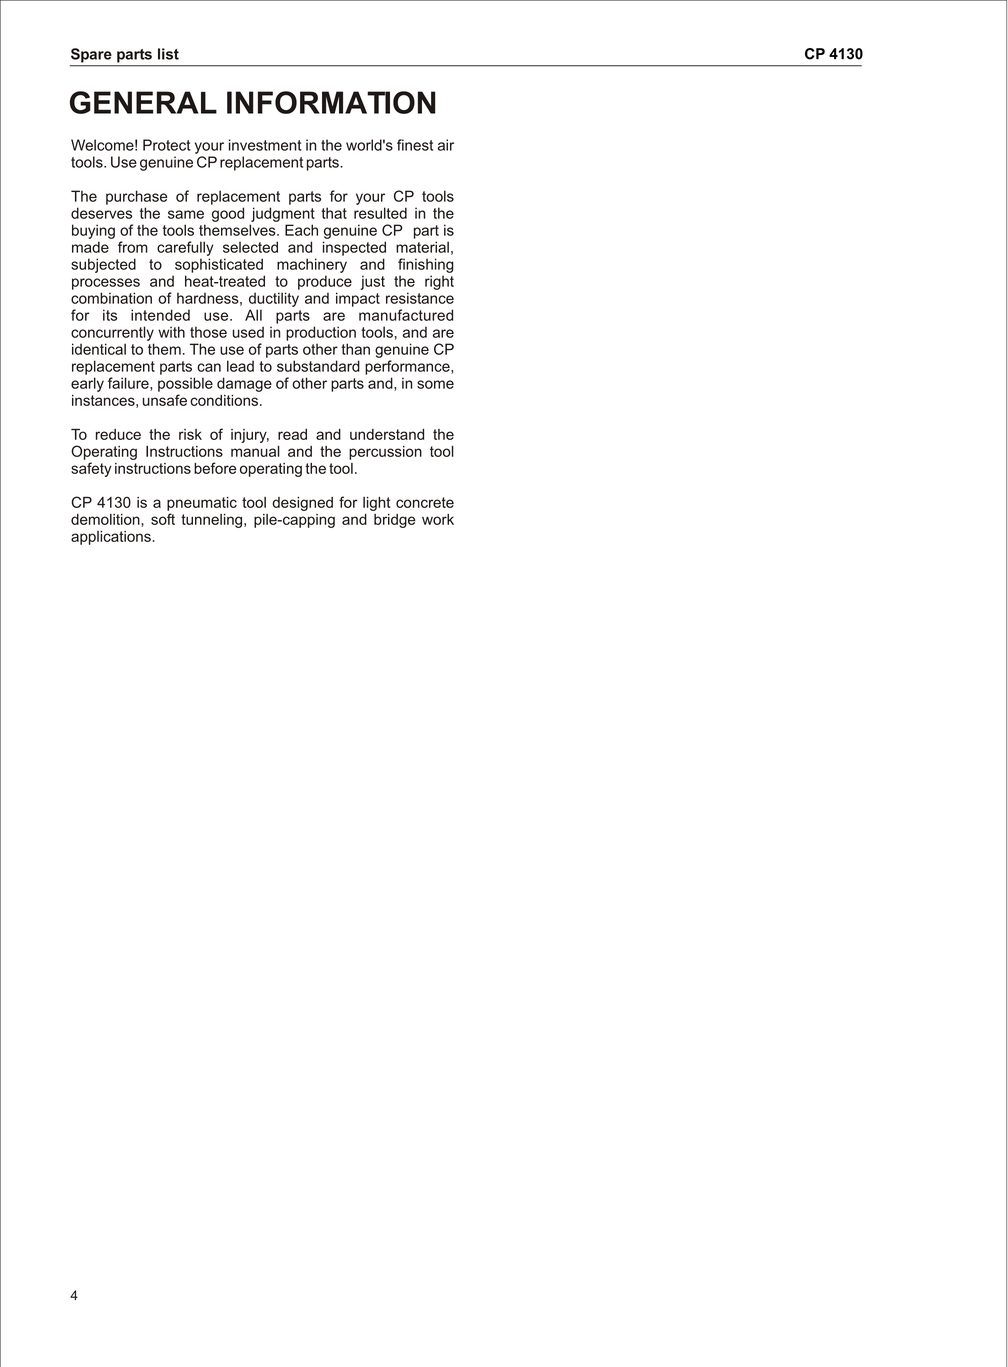 The height and width of the image is (1367, 1008). I want to click on designed, so click(302, 504).
